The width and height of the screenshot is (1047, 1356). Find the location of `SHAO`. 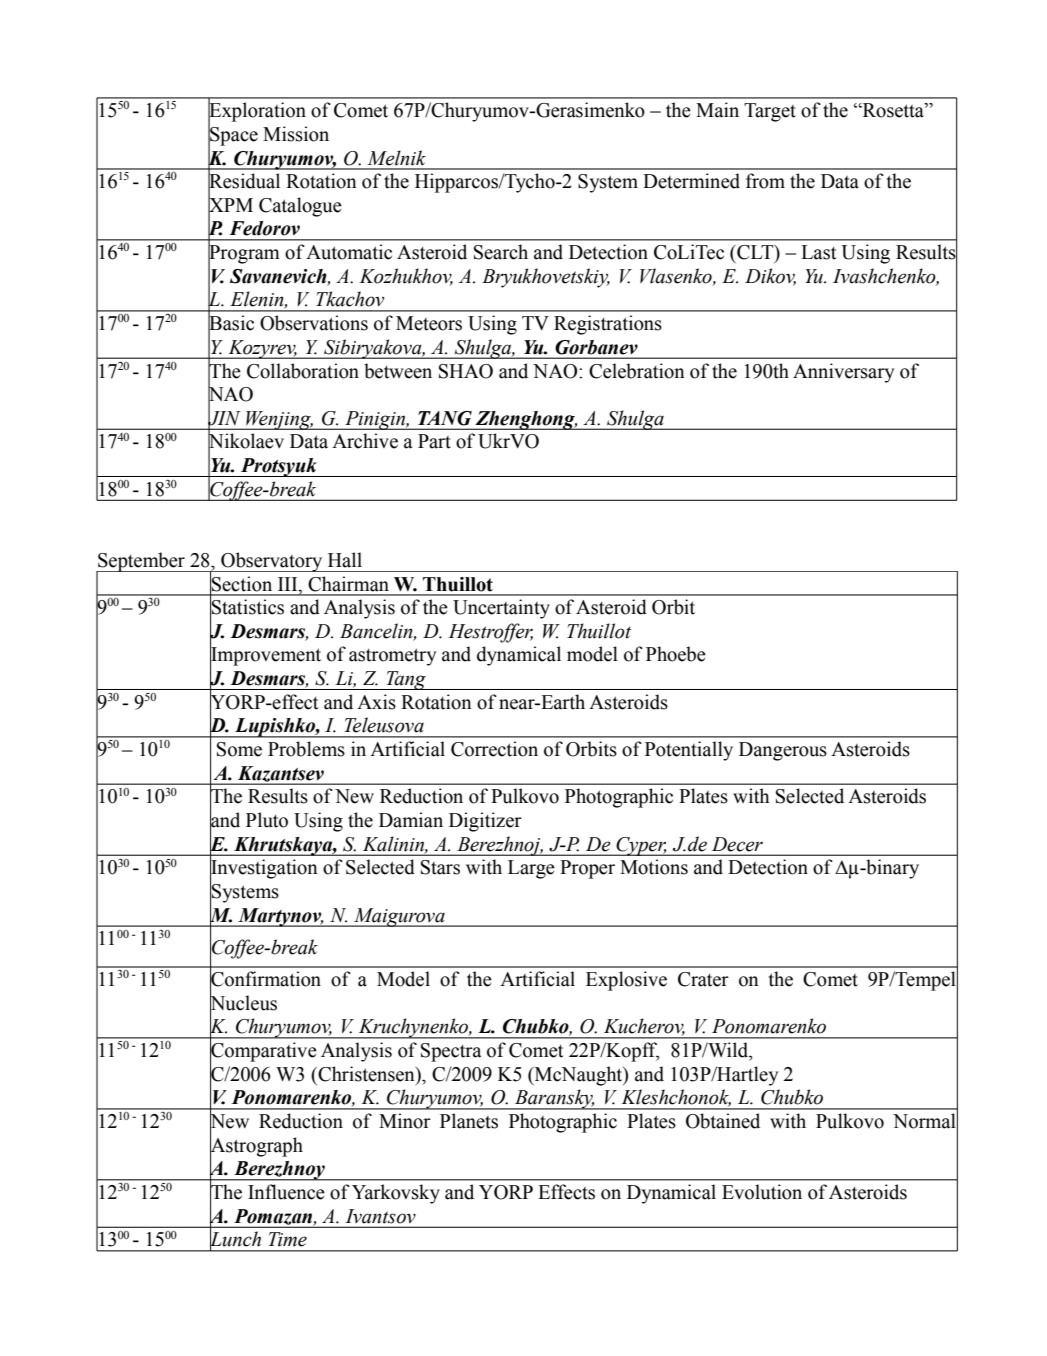

SHAO is located at coordinates (466, 371).
